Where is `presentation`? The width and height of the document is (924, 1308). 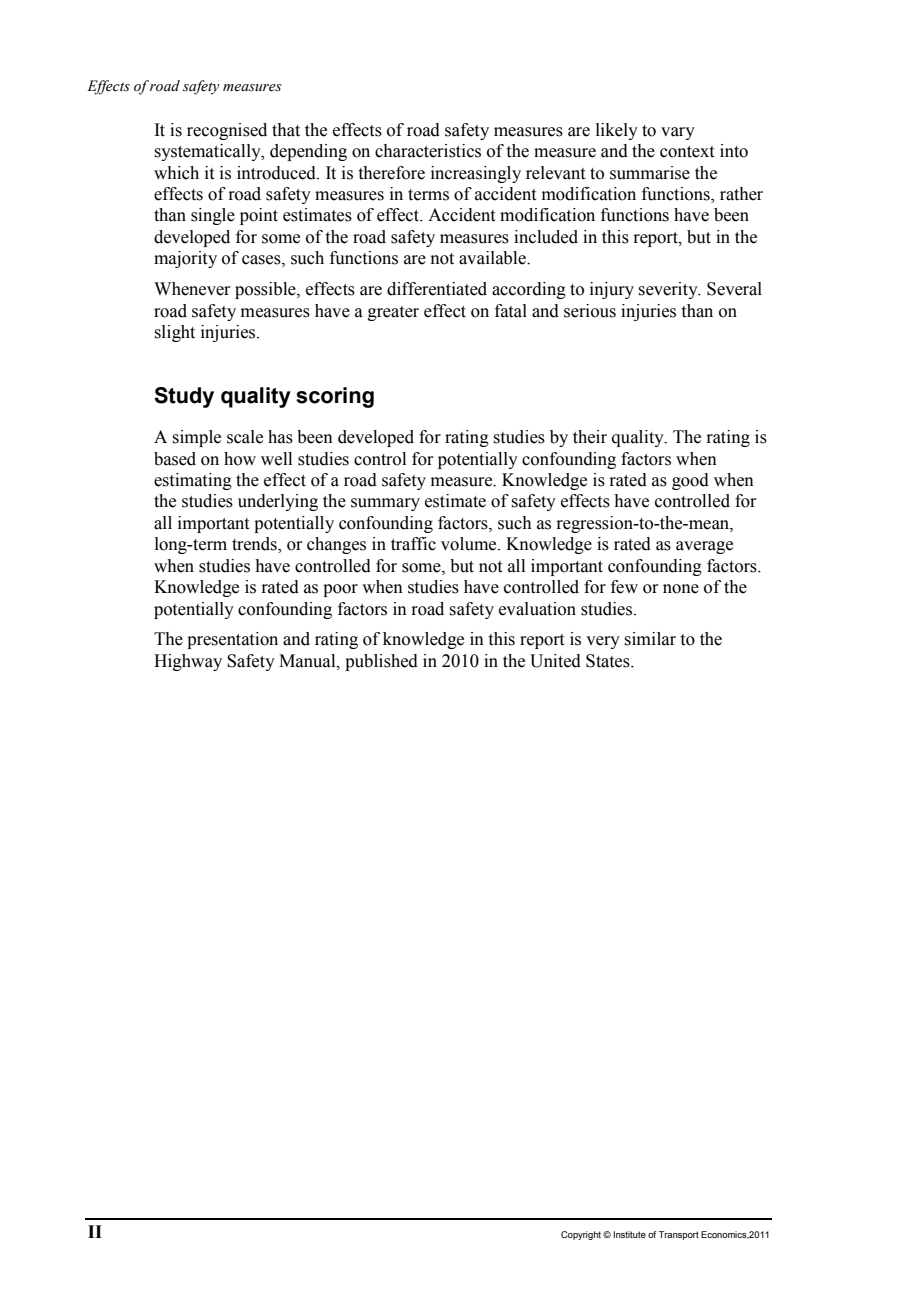 presentation is located at coordinates (232, 640).
